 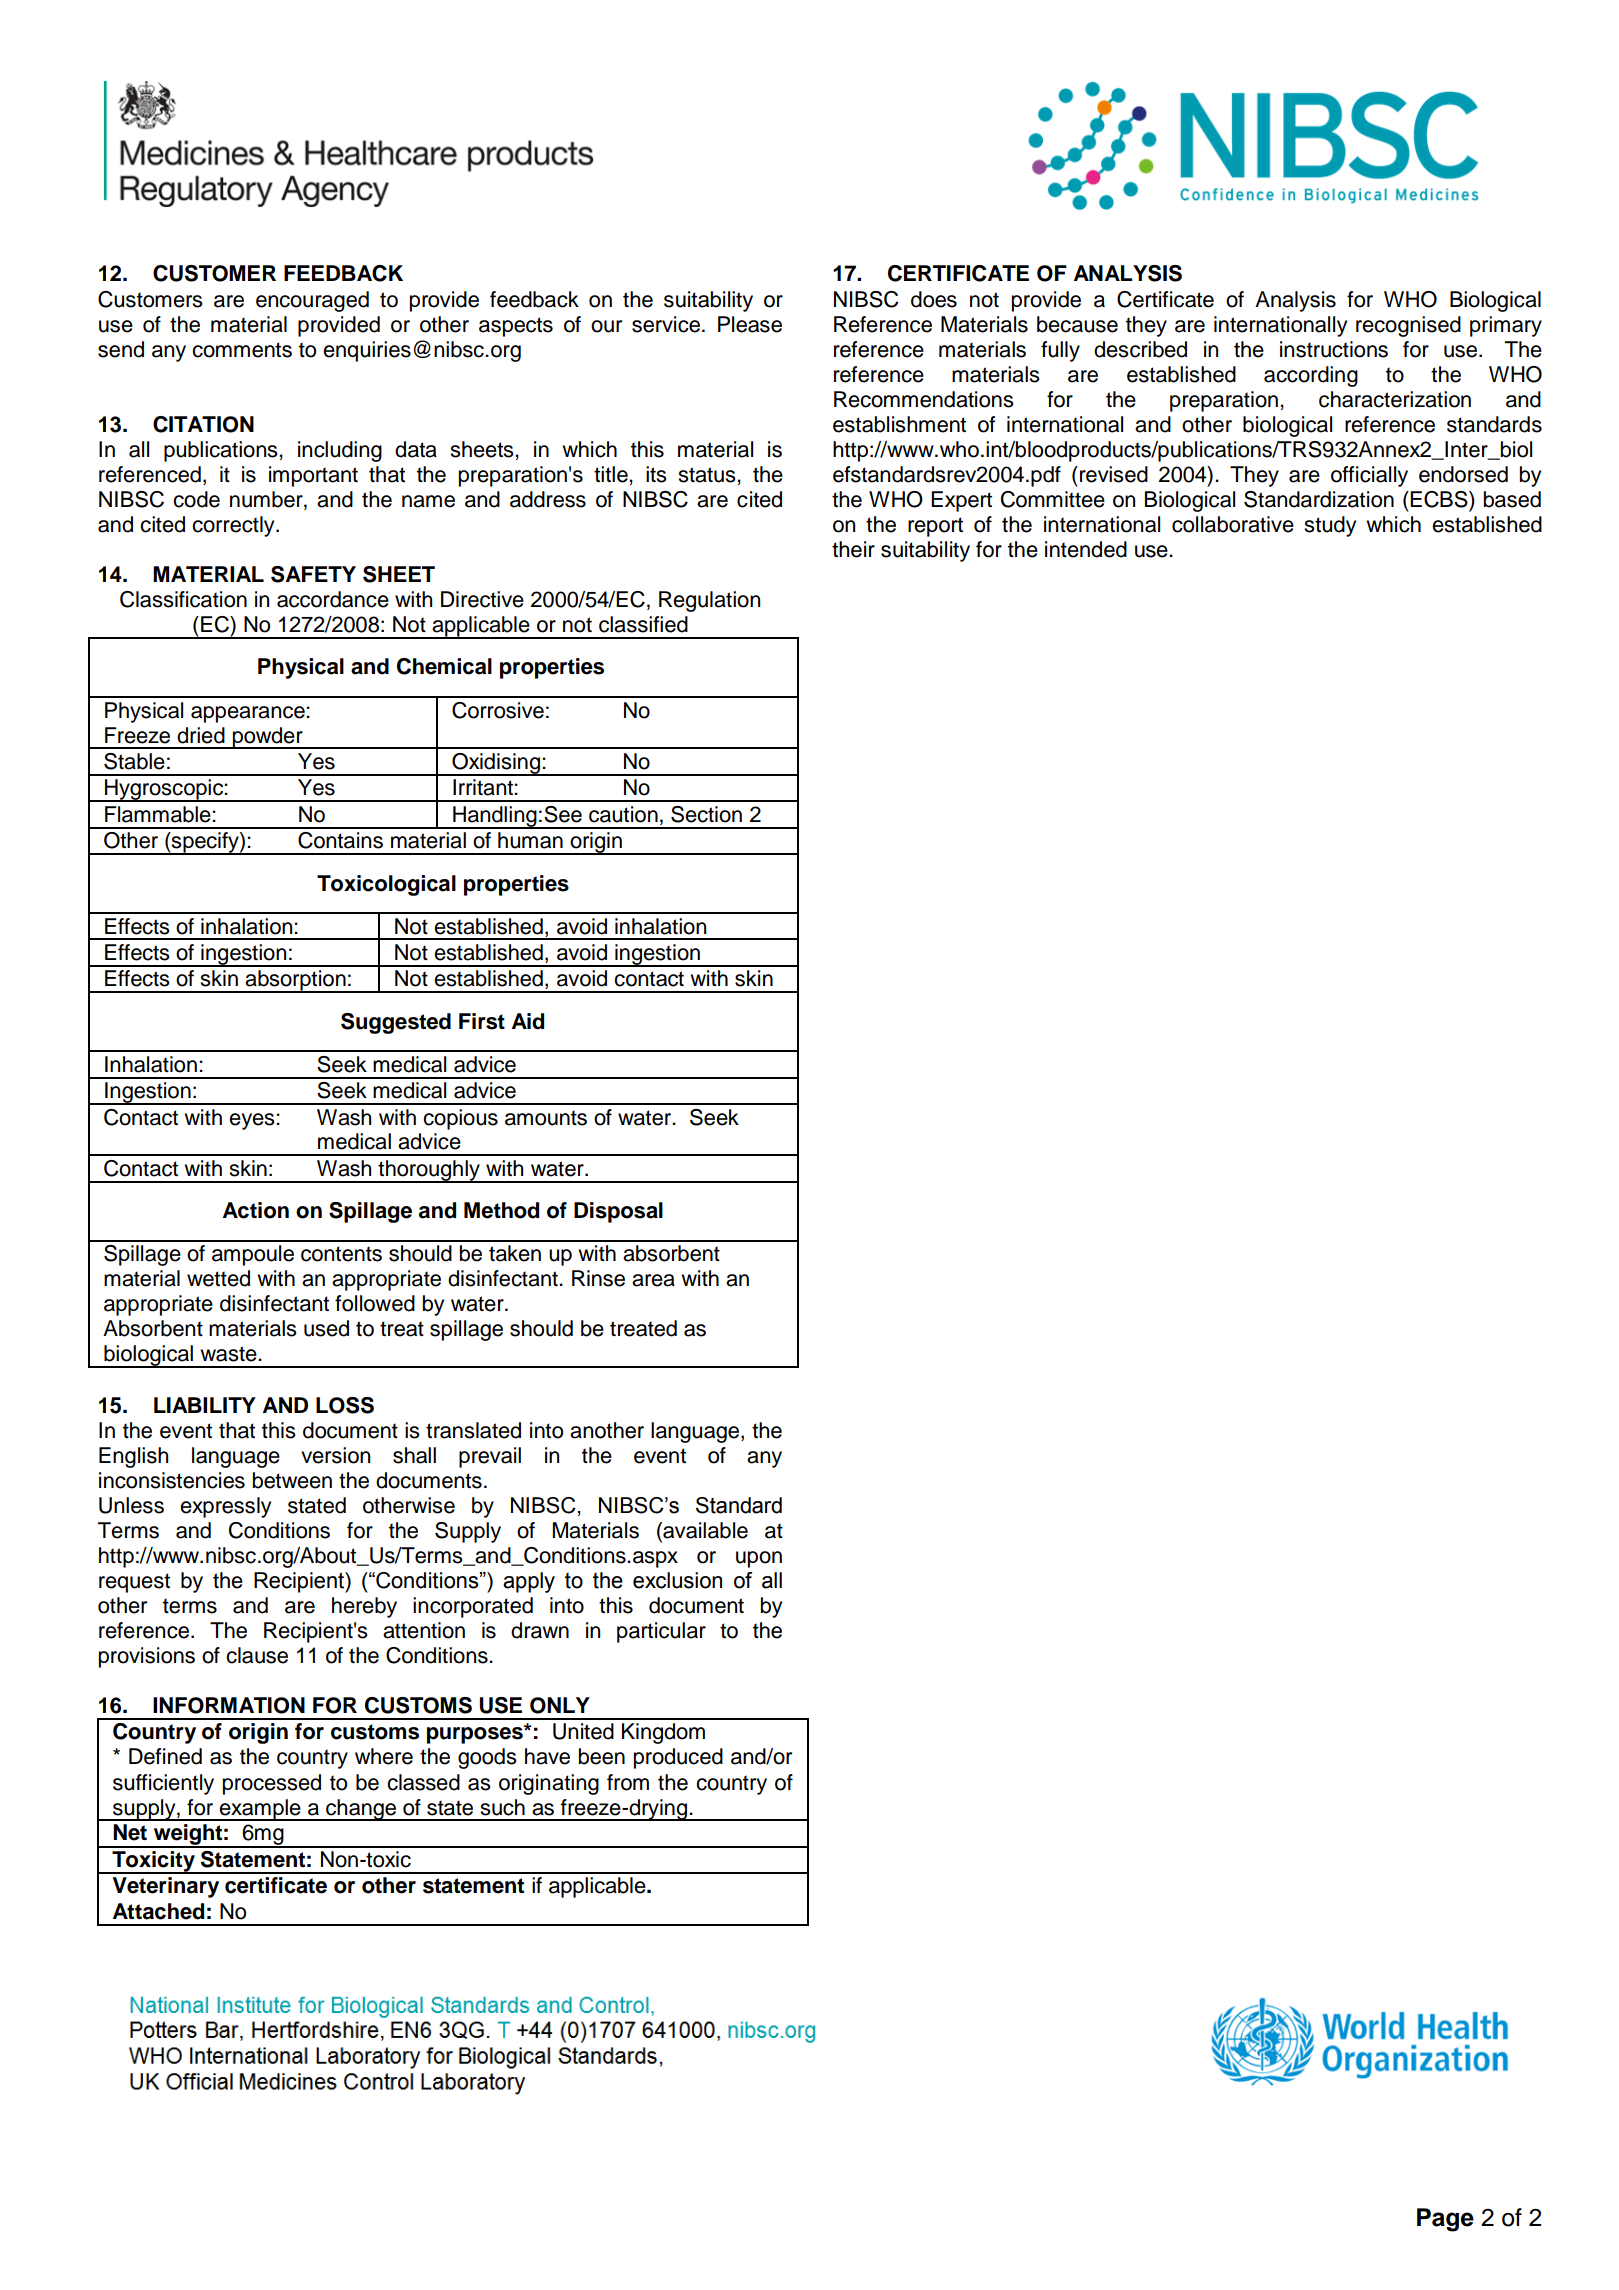 I want to click on area, so click(x=653, y=1280).
